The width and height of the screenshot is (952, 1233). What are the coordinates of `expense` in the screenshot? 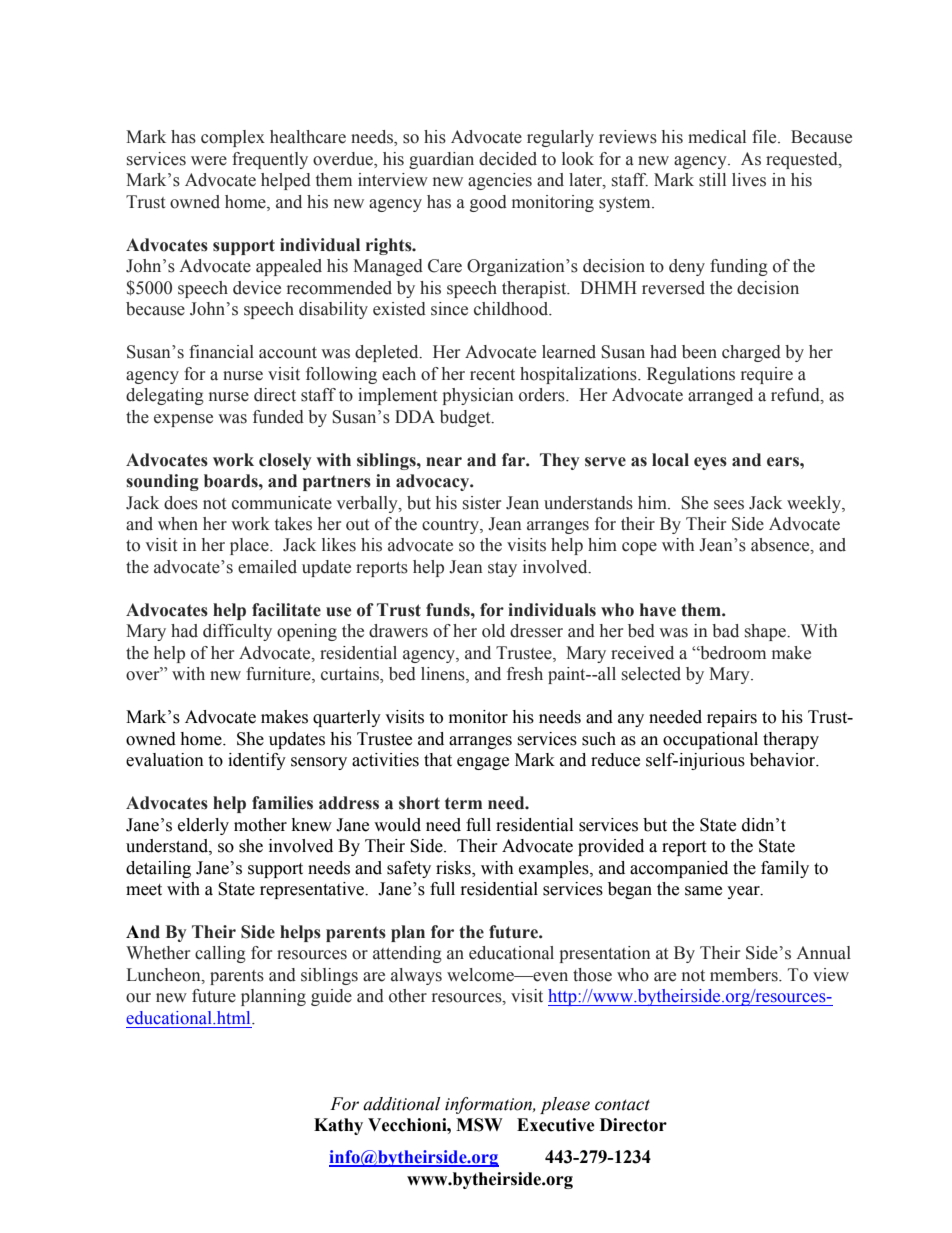 It's located at (183, 420).
